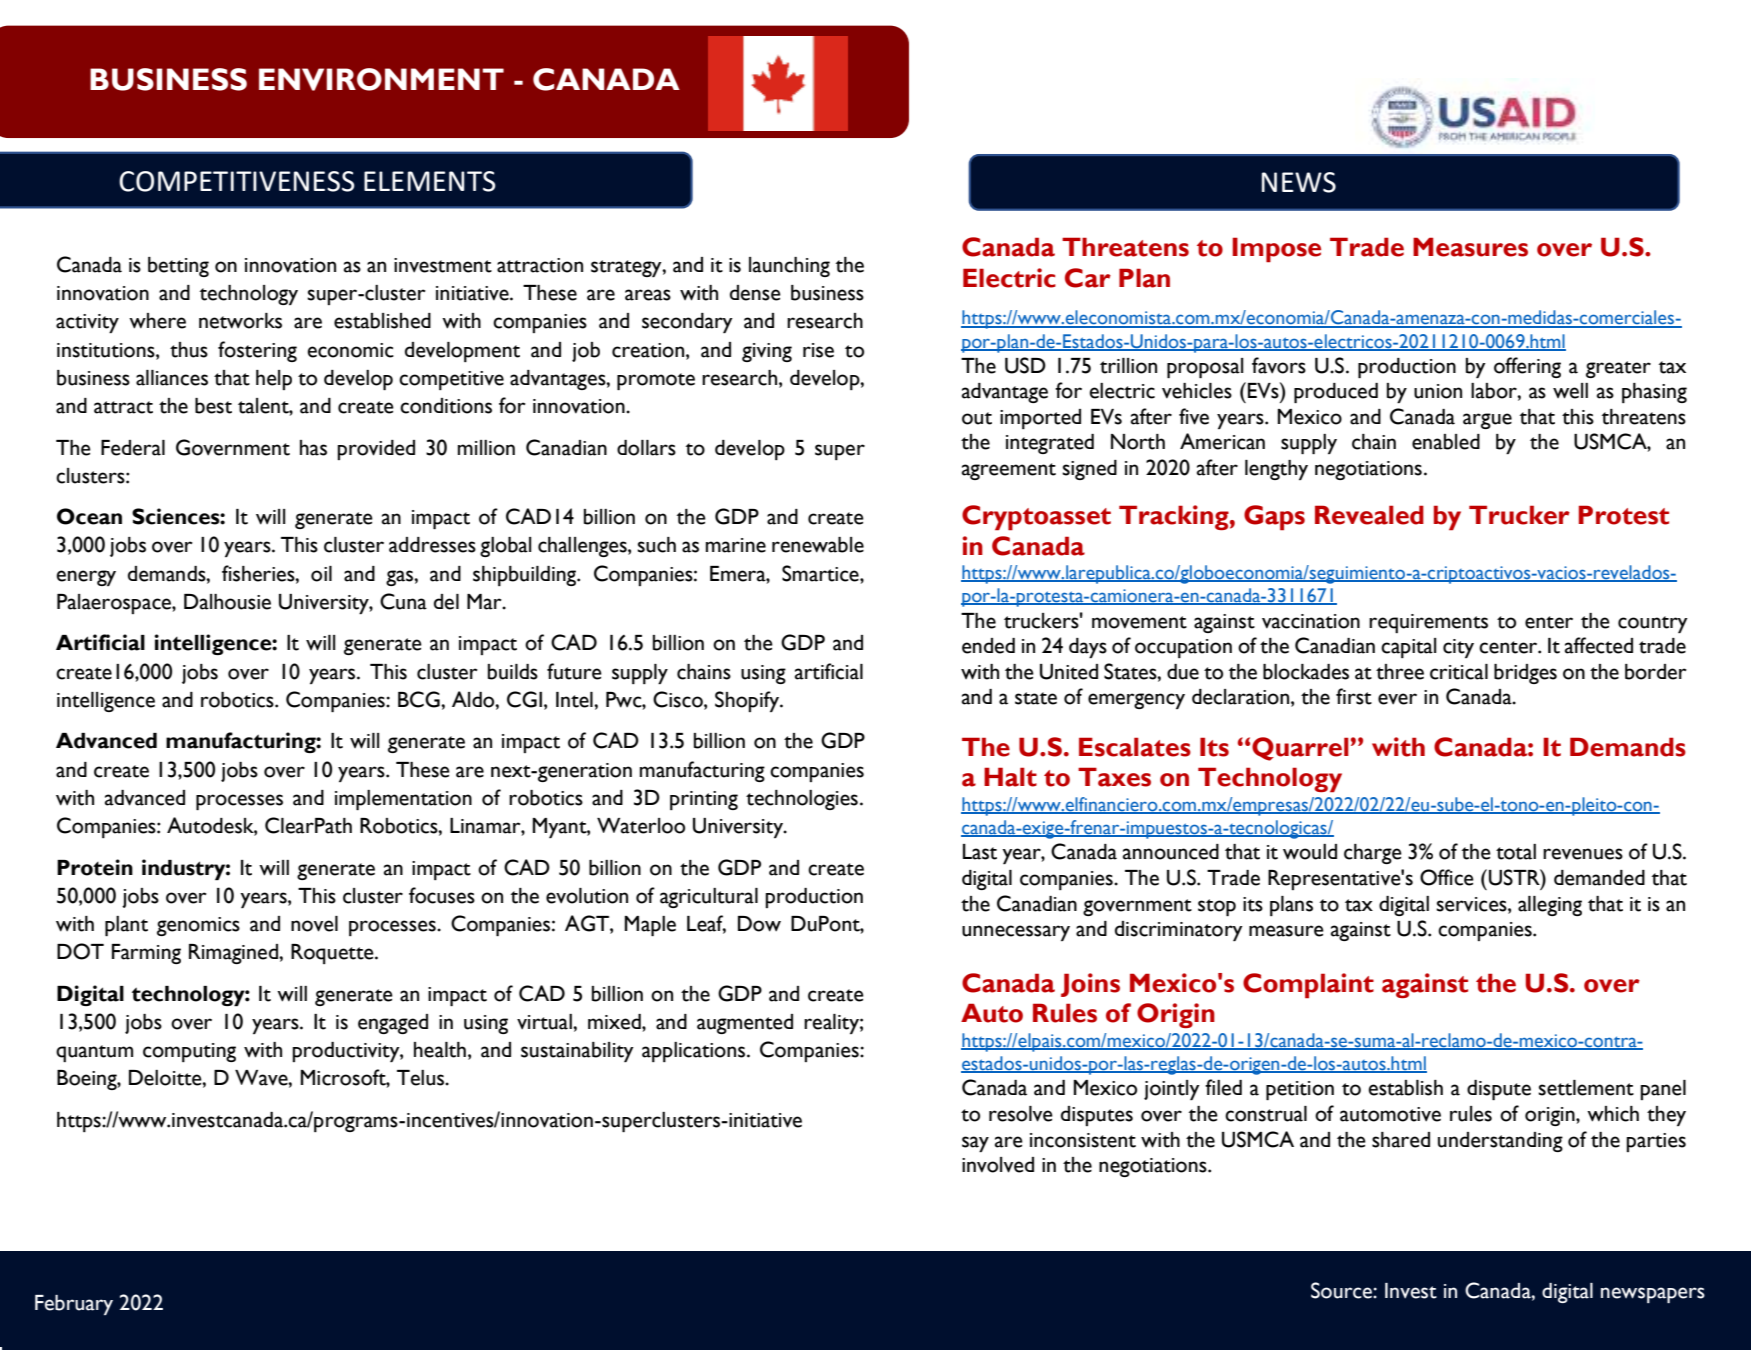  I want to click on out, so click(977, 418).
